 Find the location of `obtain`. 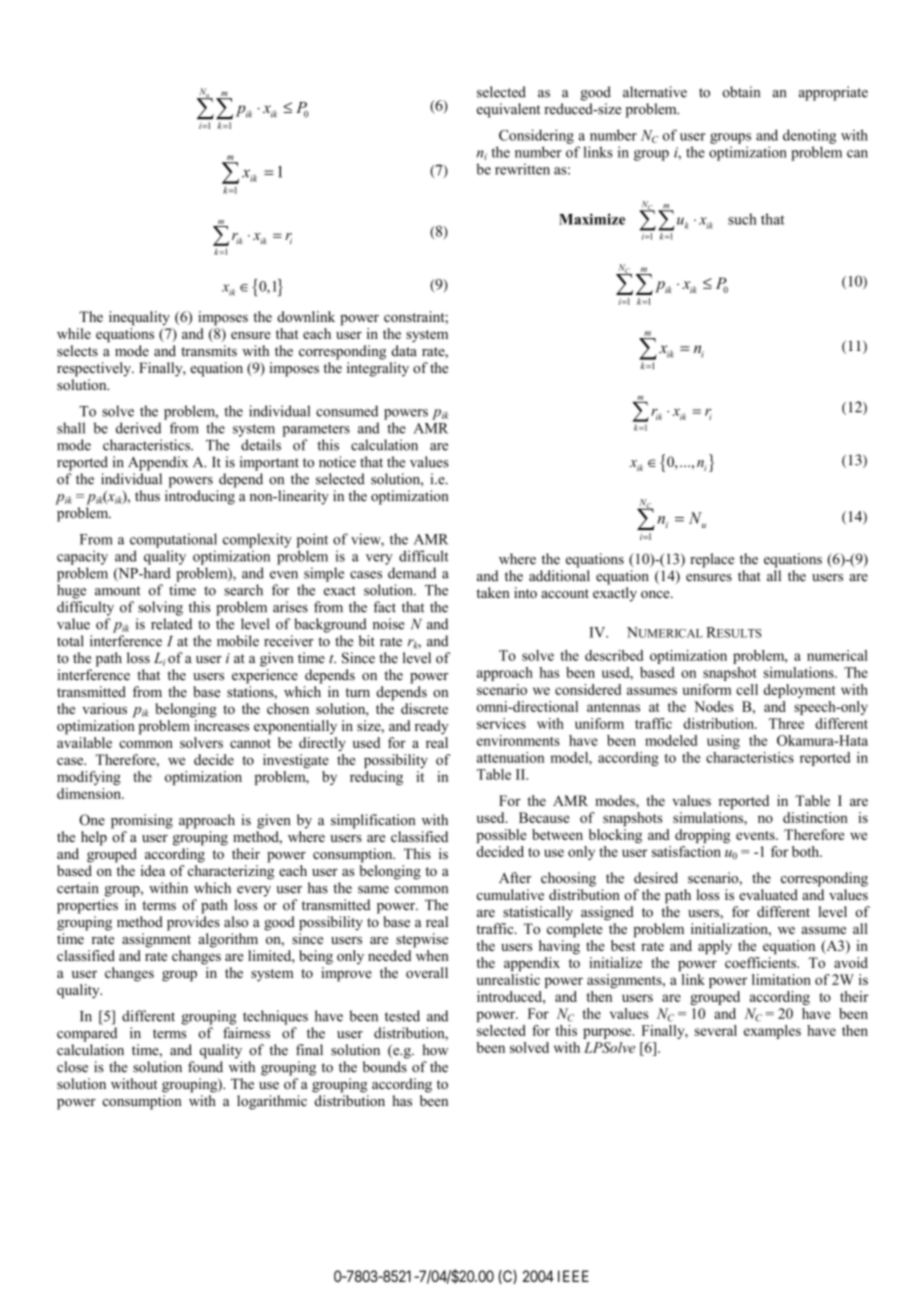

obtain is located at coordinates (741, 92).
